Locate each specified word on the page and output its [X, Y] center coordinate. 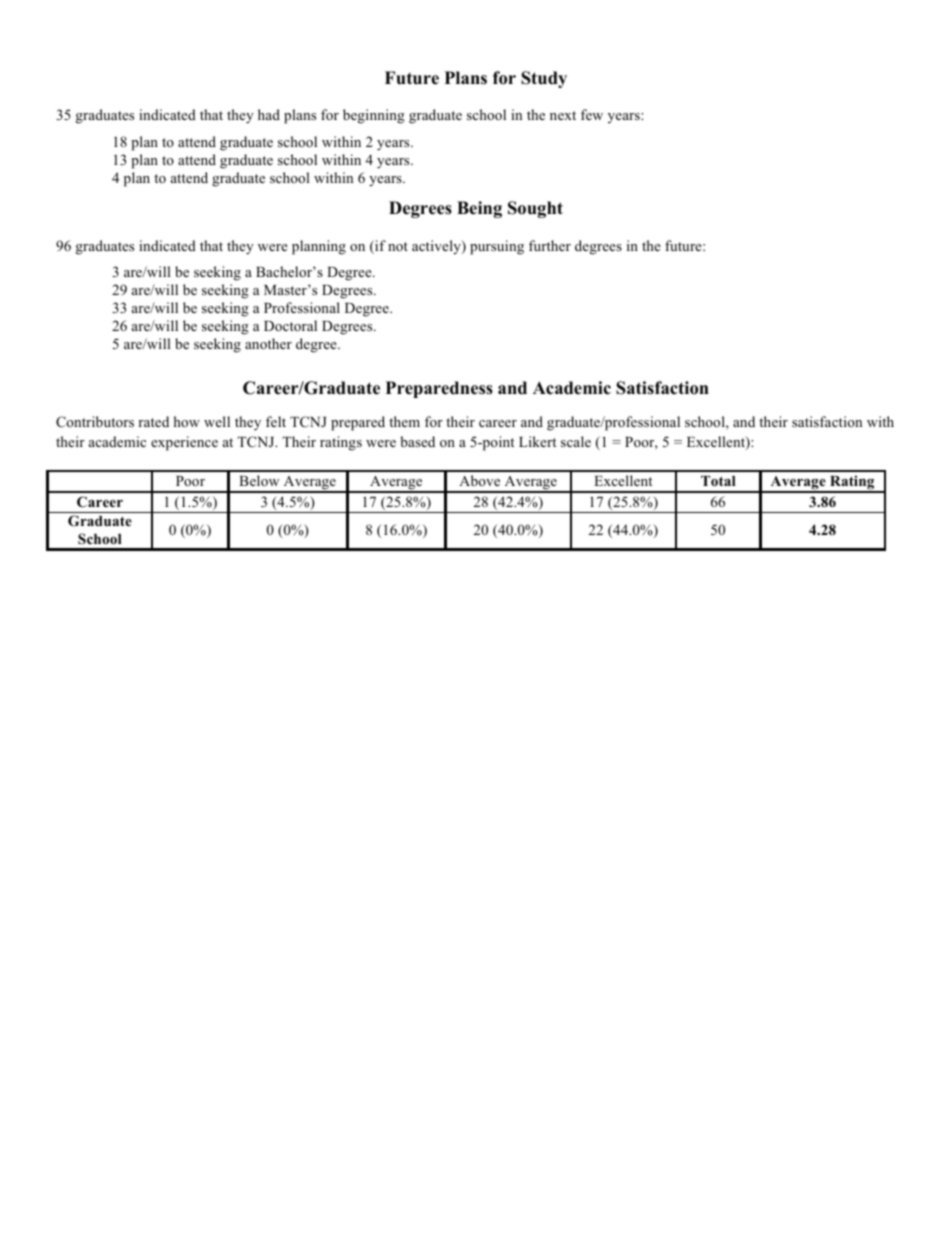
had [269, 114]
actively [437, 247]
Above [479, 480]
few [592, 114]
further [550, 245]
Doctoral [290, 325]
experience [184, 443]
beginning [374, 116]
